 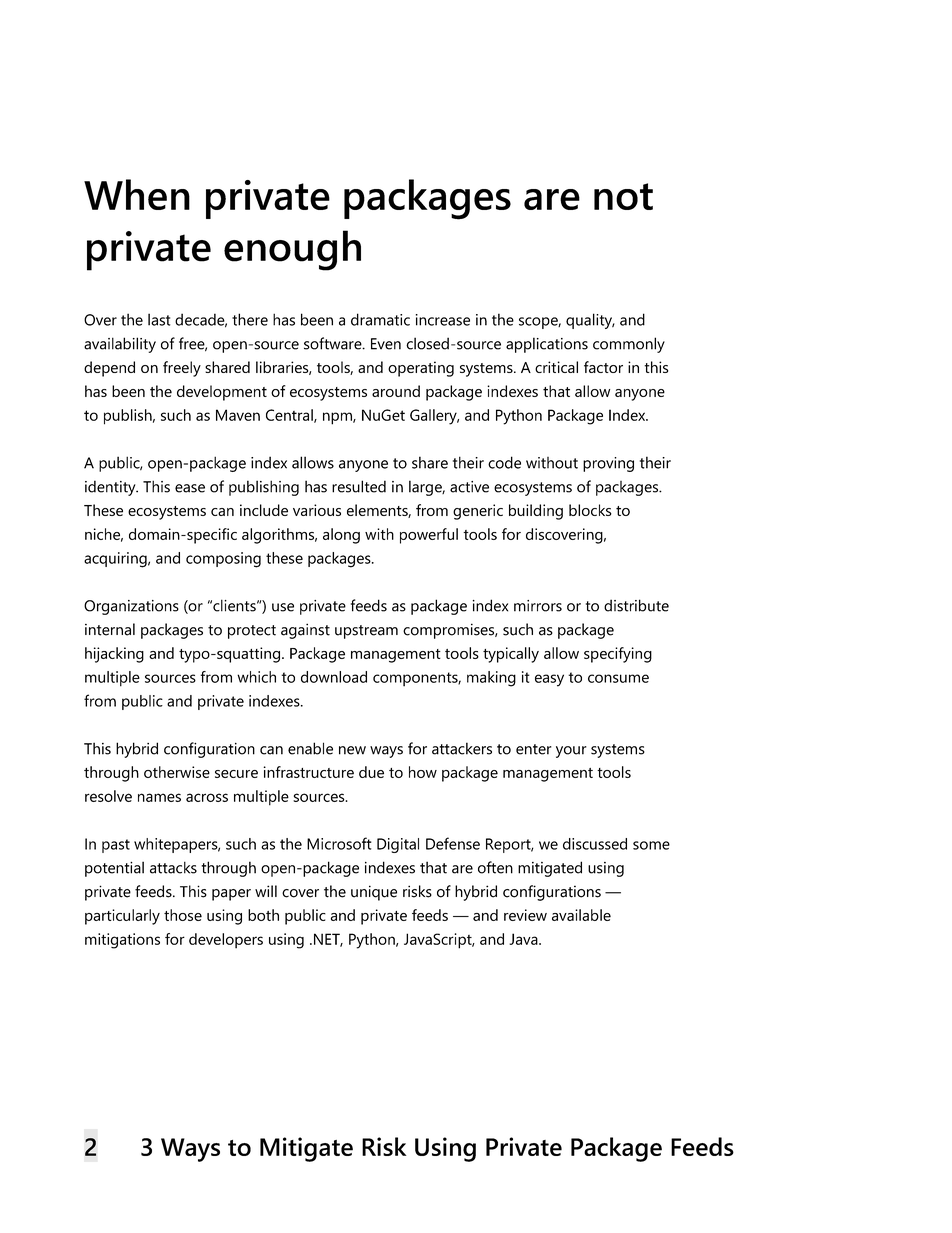 I want to click on not, so click(x=623, y=196).
